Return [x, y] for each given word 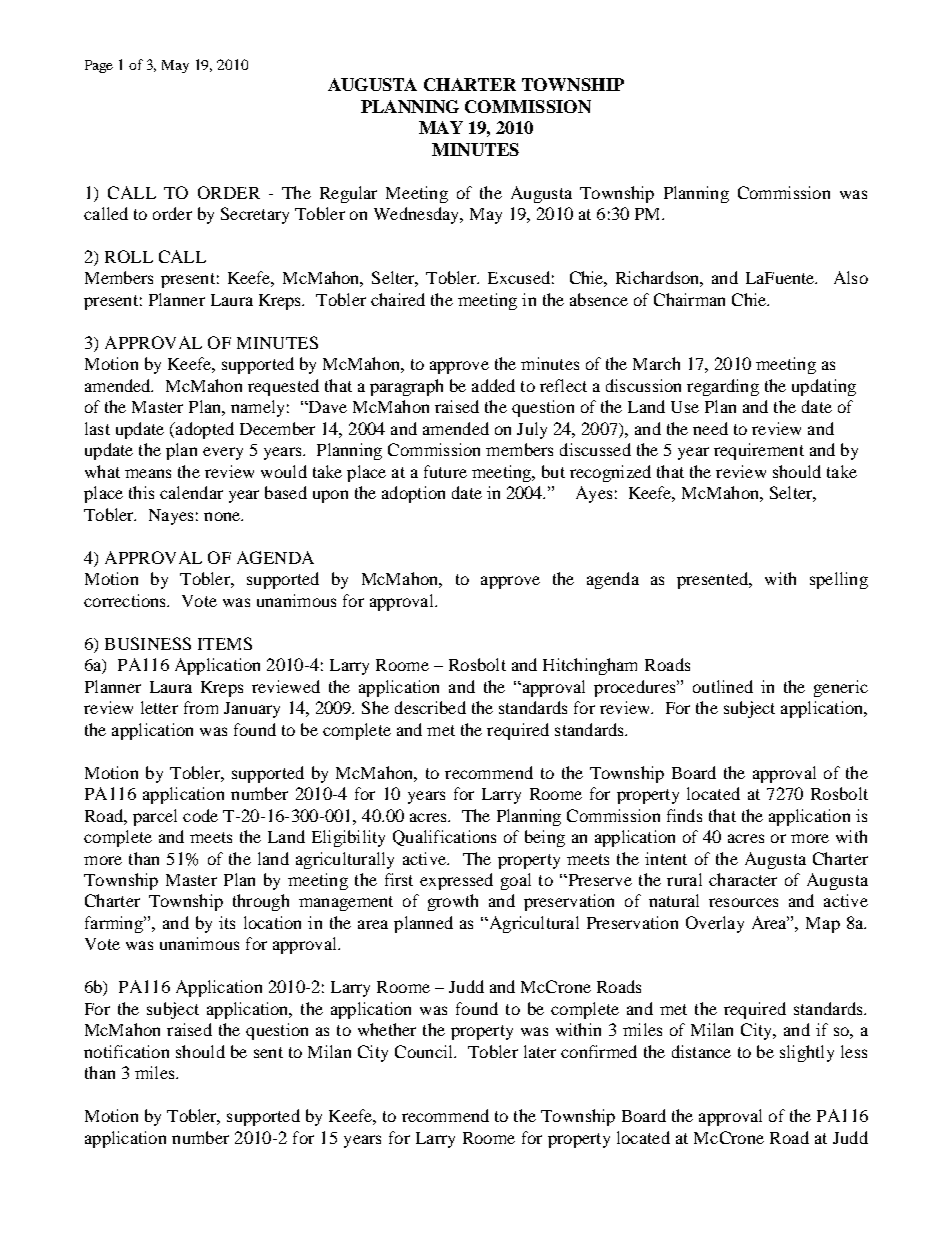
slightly [807, 1053]
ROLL [129, 256]
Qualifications [444, 838]
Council [425, 1051]
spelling [839, 580]
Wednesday [418, 215]
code [200, 815]
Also [851, 277]
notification [126, 1051]
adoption [413, 494]
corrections [126, 600]
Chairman [689, 299]
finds [684, 815]
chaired [398, 299]
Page [99, 66]
